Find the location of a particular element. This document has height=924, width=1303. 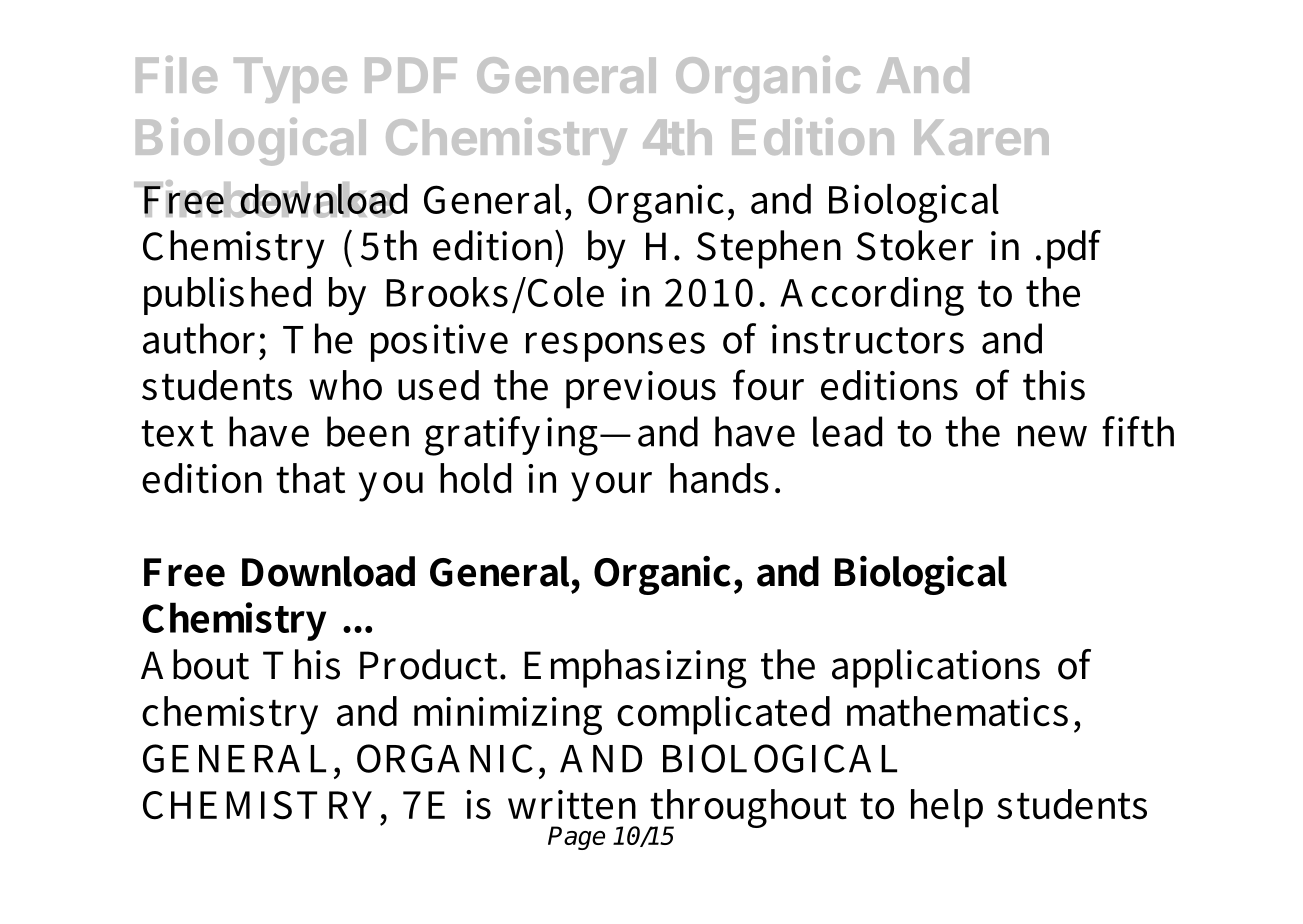

that is located at coordinates (310, 478).
